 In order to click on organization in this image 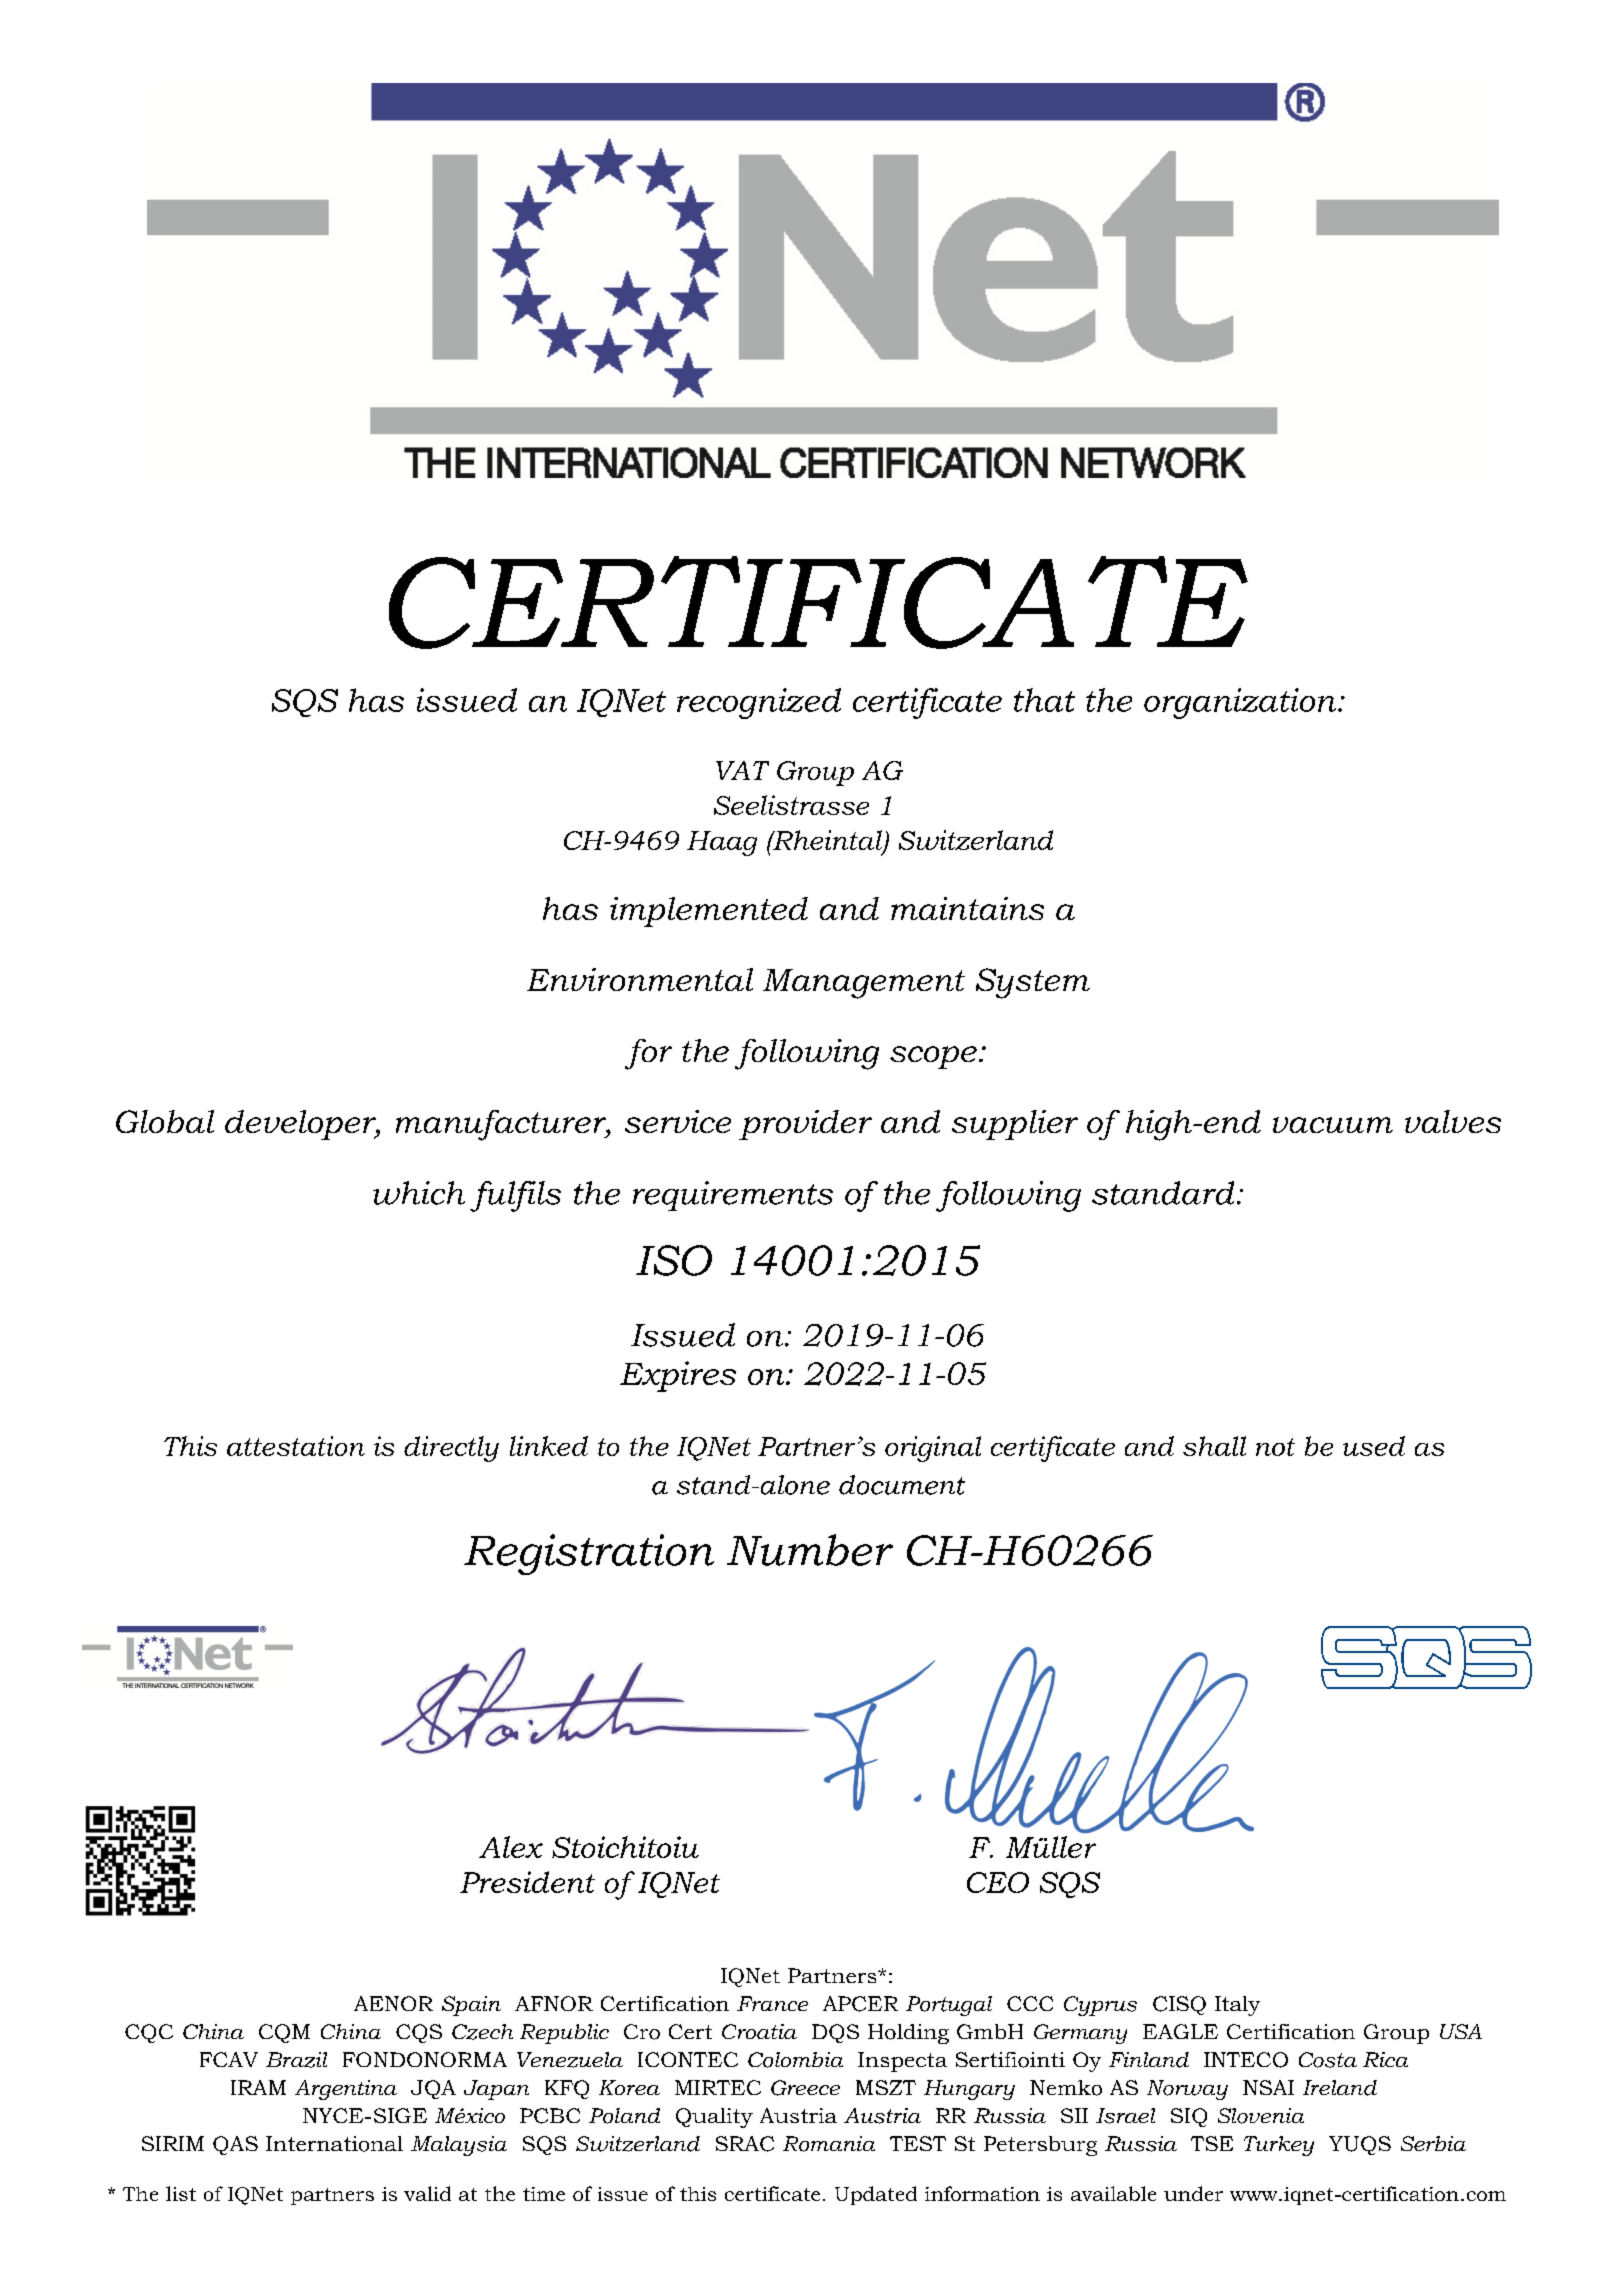, I will do `click(1241, 703)`.
